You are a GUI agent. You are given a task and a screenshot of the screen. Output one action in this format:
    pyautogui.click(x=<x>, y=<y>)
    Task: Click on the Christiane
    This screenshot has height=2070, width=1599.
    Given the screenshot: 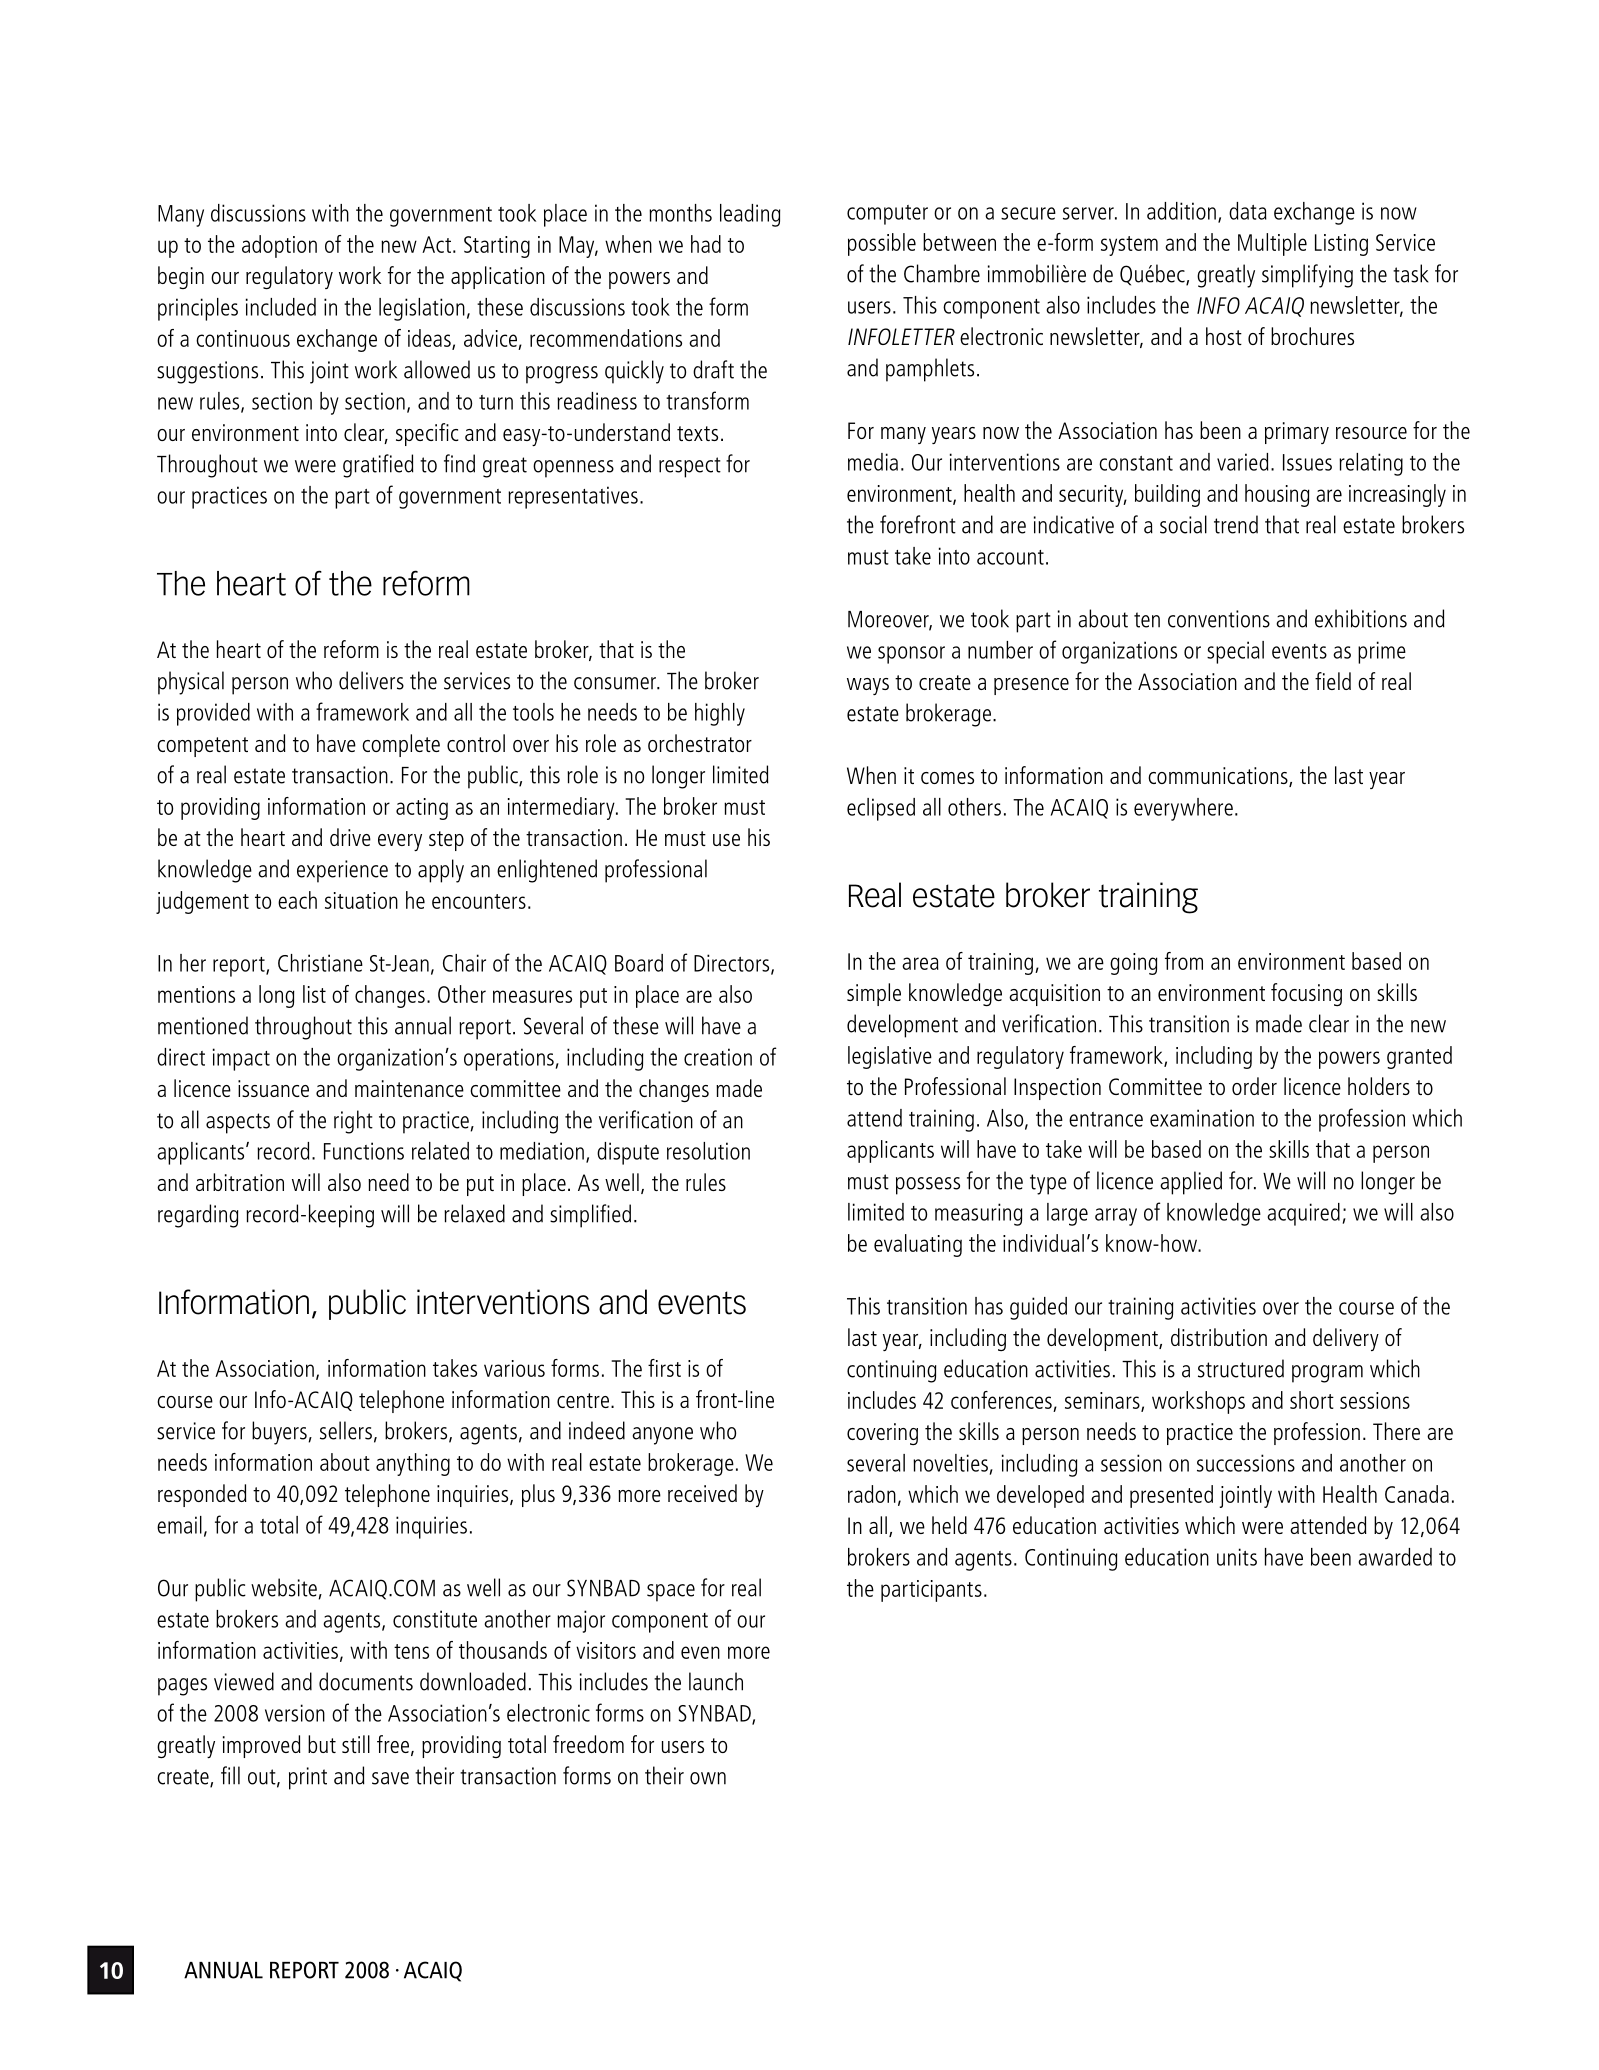 What is the action you would take?
    pyautogui.click(x=320, y=963)
